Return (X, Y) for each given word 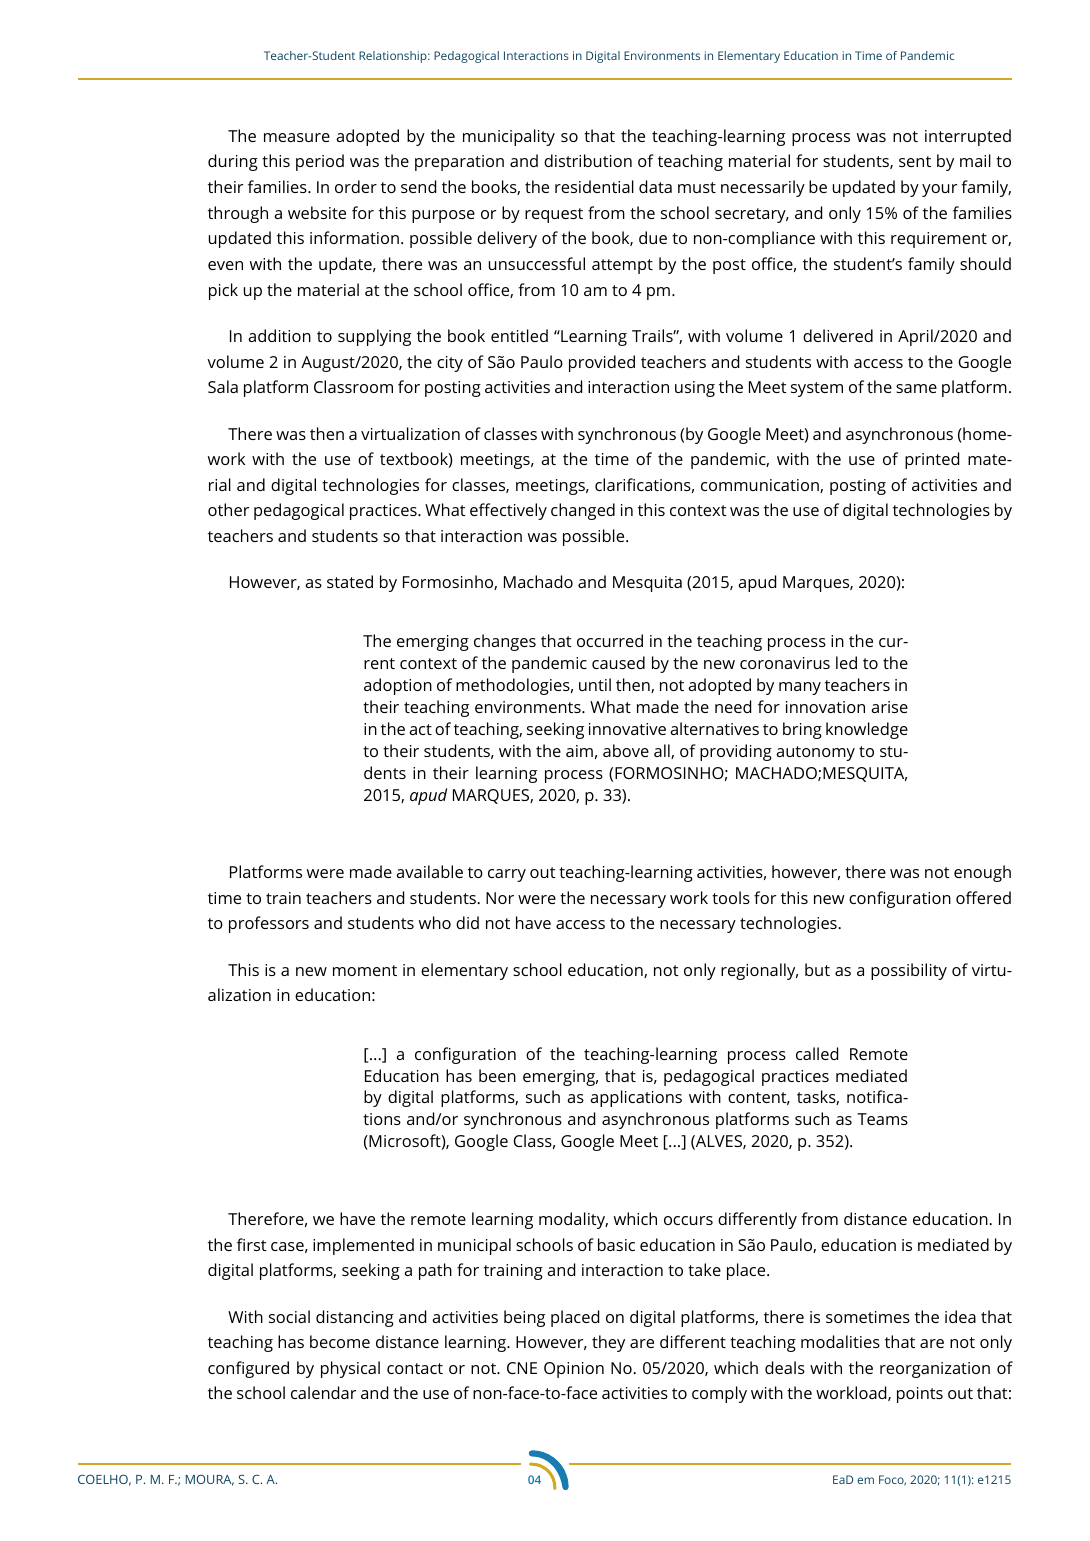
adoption (398, 686)
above (626, 750)
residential (594, 186)
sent (915, 161)
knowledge (867, 730)
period (320, 162)
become (340, 1341)
